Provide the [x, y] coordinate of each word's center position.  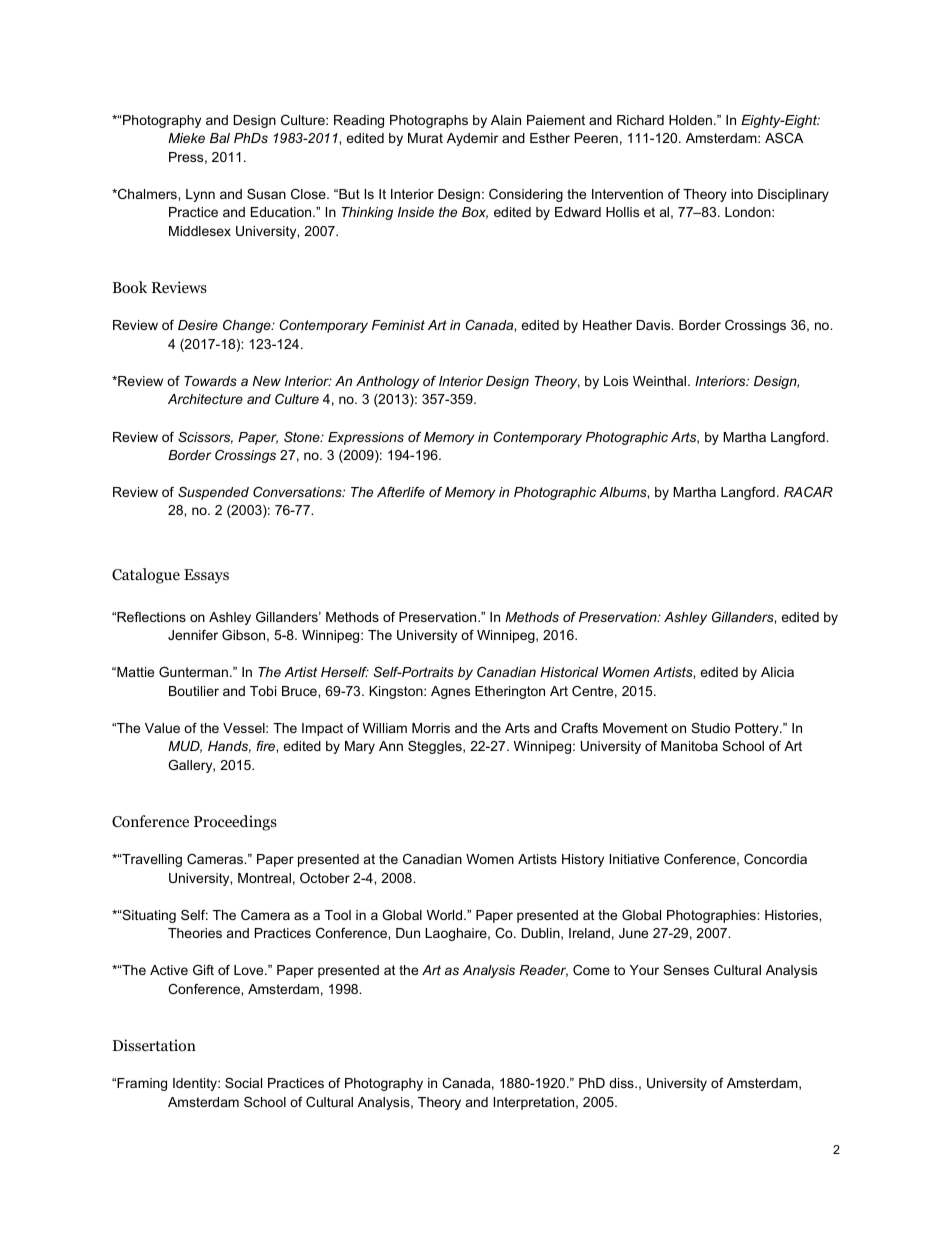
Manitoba [689, 746]
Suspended [213, 493]
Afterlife [401, 492]
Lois [616, 381]
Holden [692, 120]
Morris [431, 728]
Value [162, 728]
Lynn [200, 195]
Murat [425, 138]
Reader [543, 971]
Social [243, 1083]
